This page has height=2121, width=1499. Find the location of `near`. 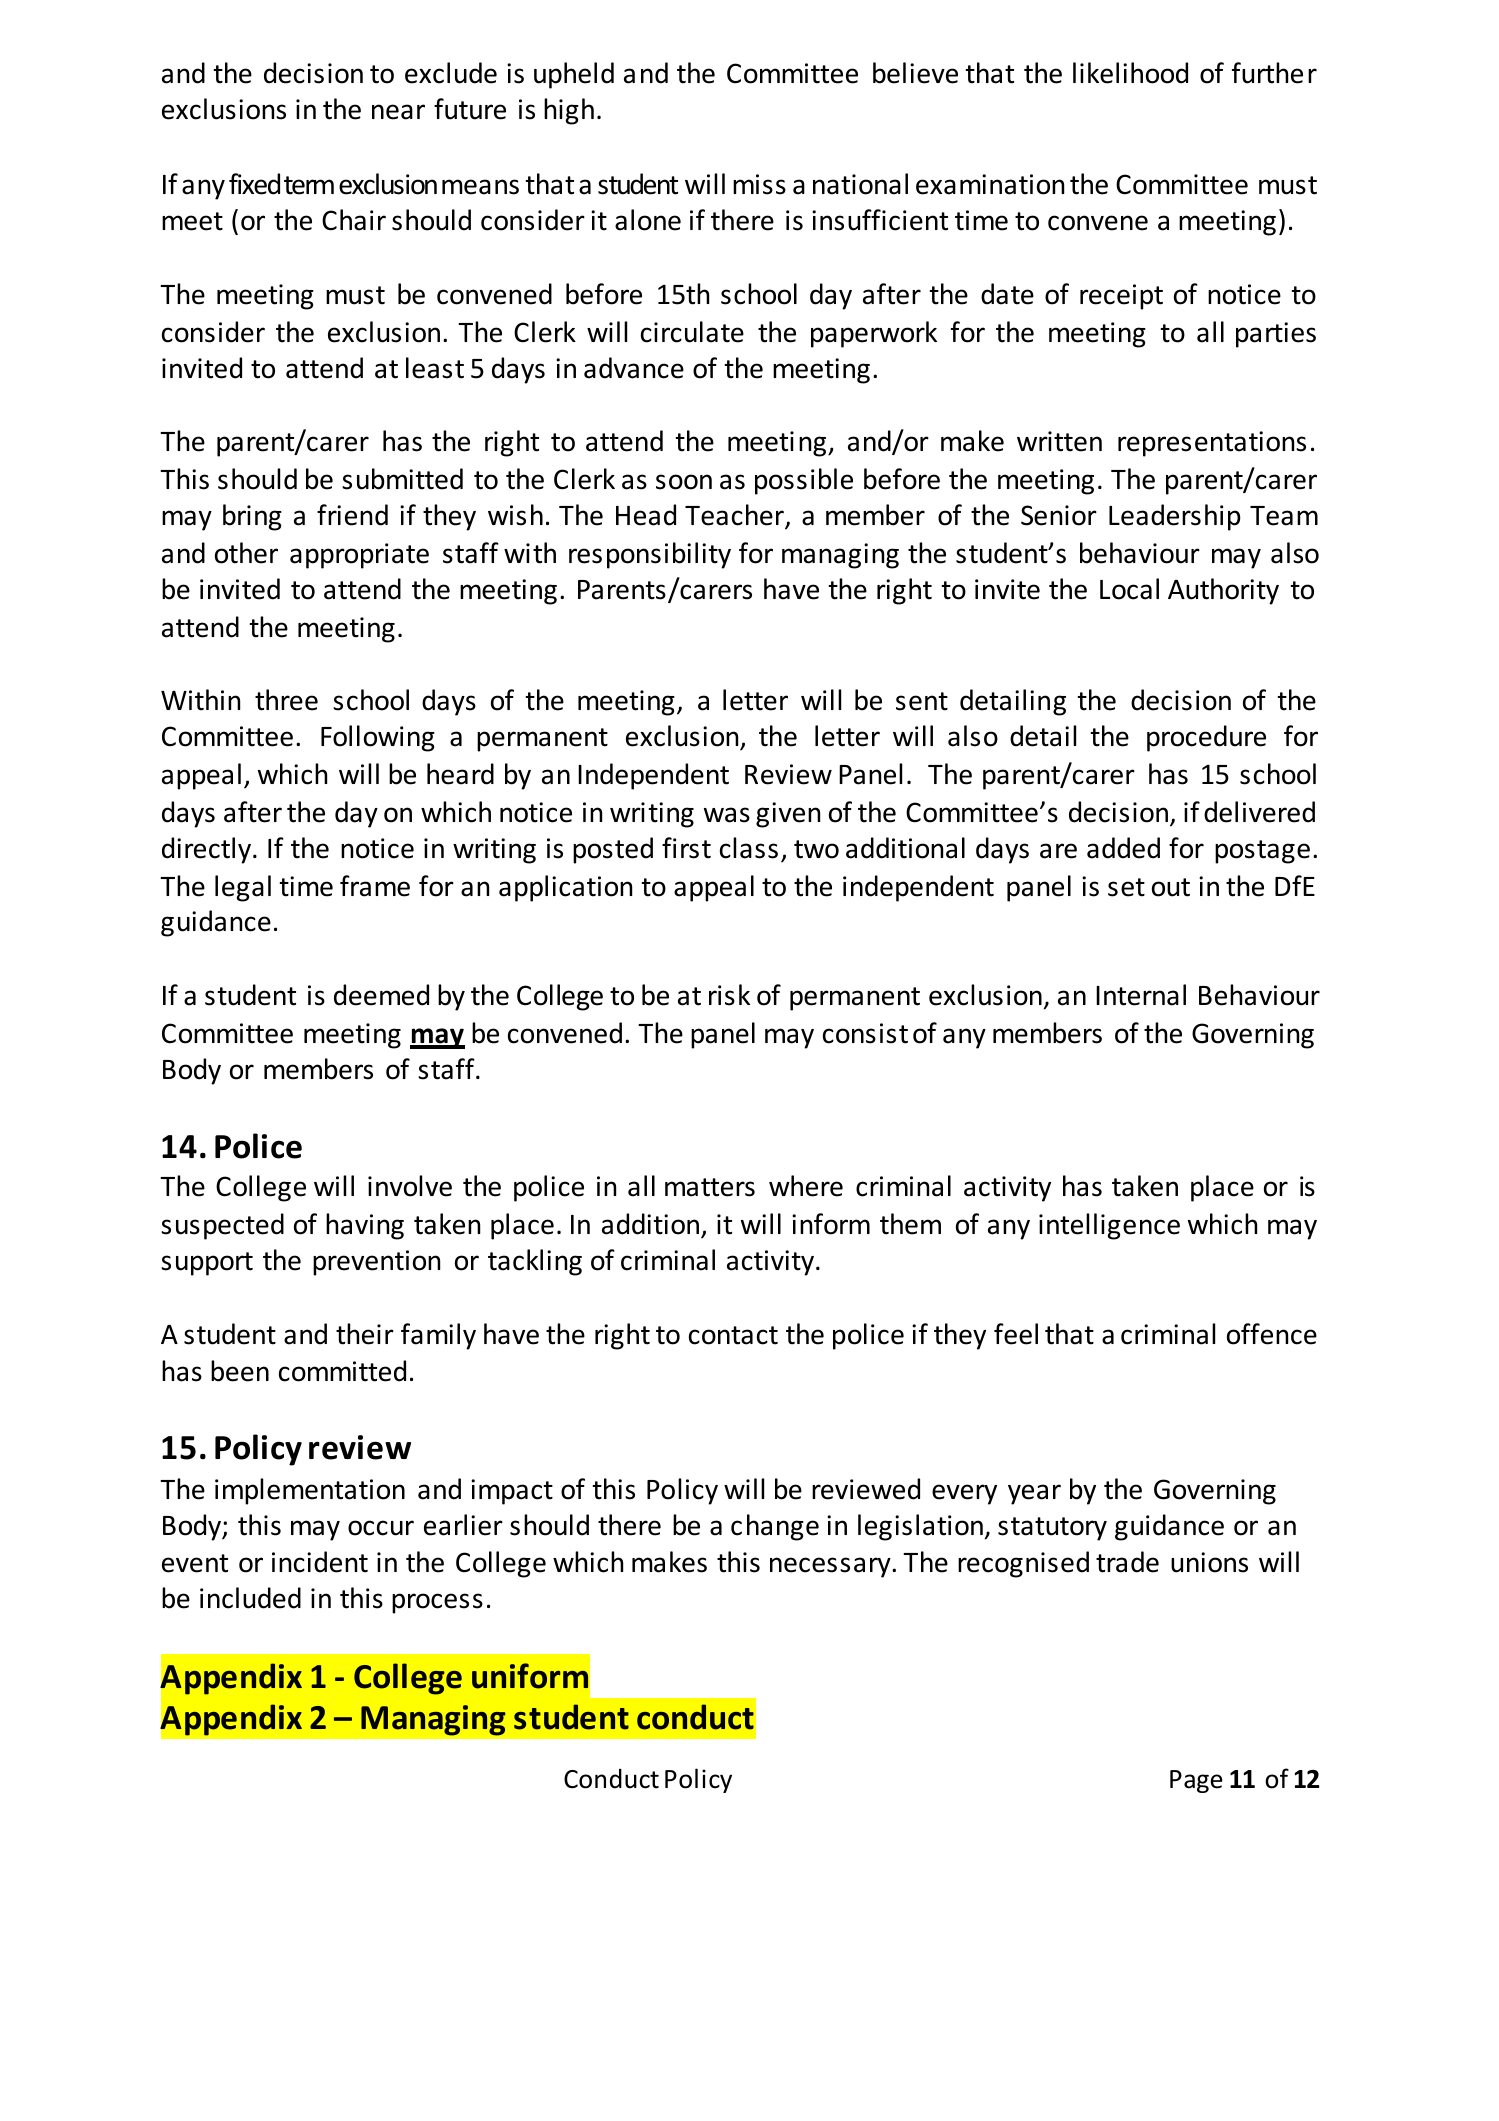

near is located at coordinates (398, 112).
